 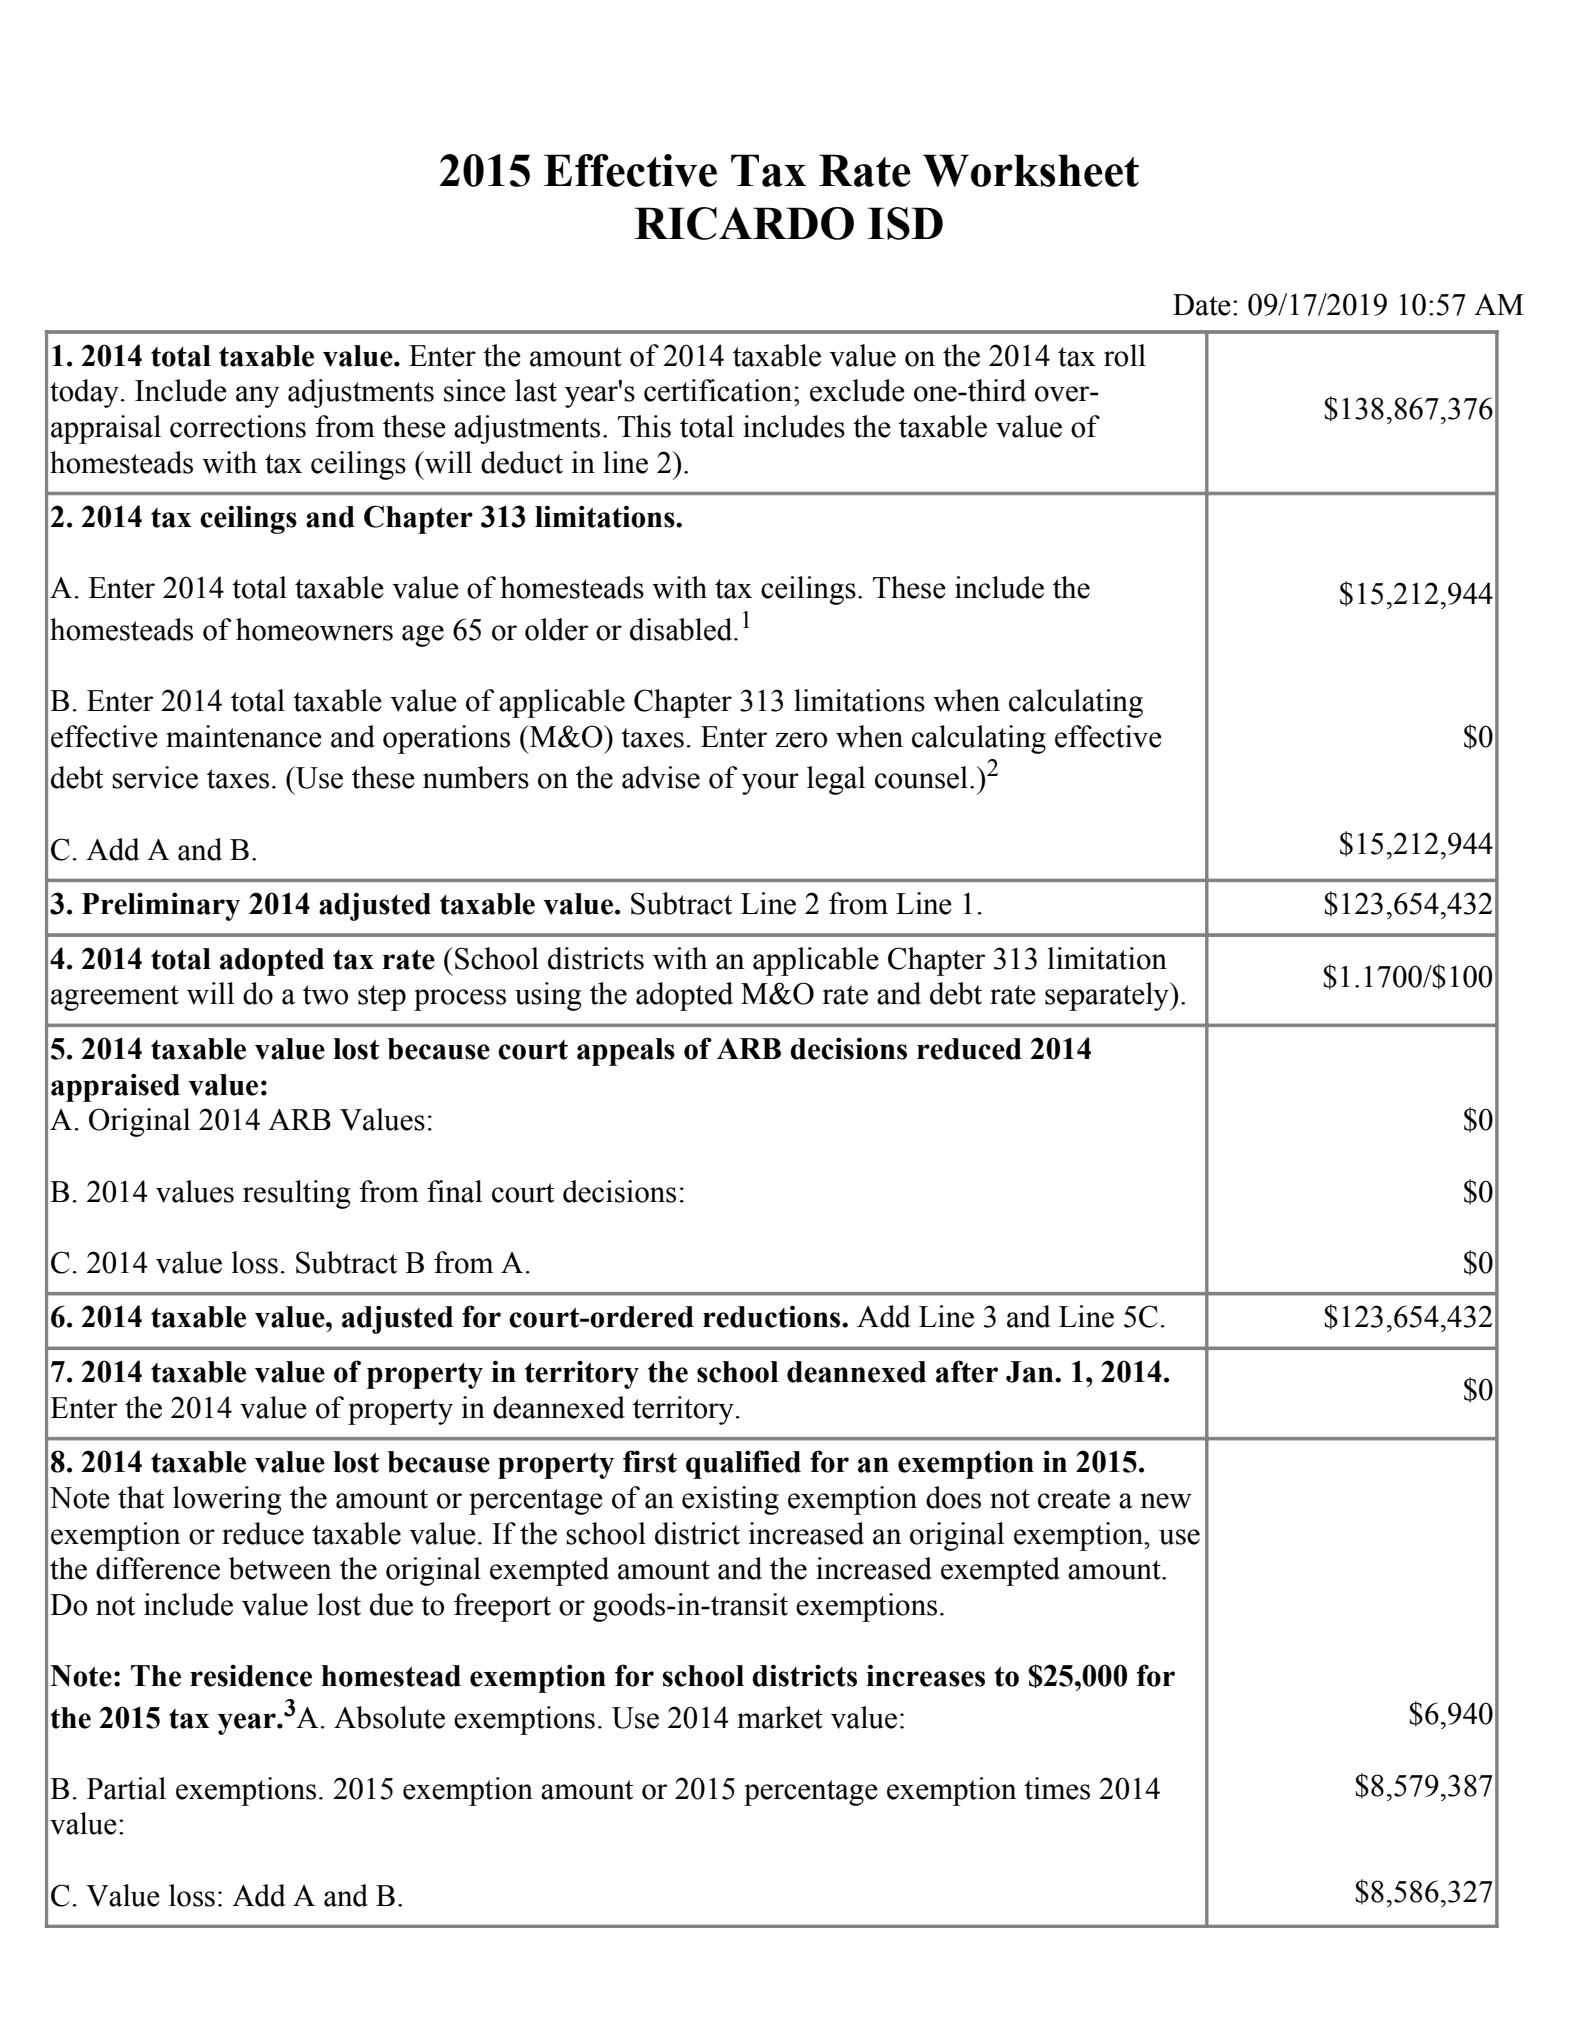 What do you see at coordinates (244, 736) in the document?
I see `maintenance` at bounding box center [244, 736].
